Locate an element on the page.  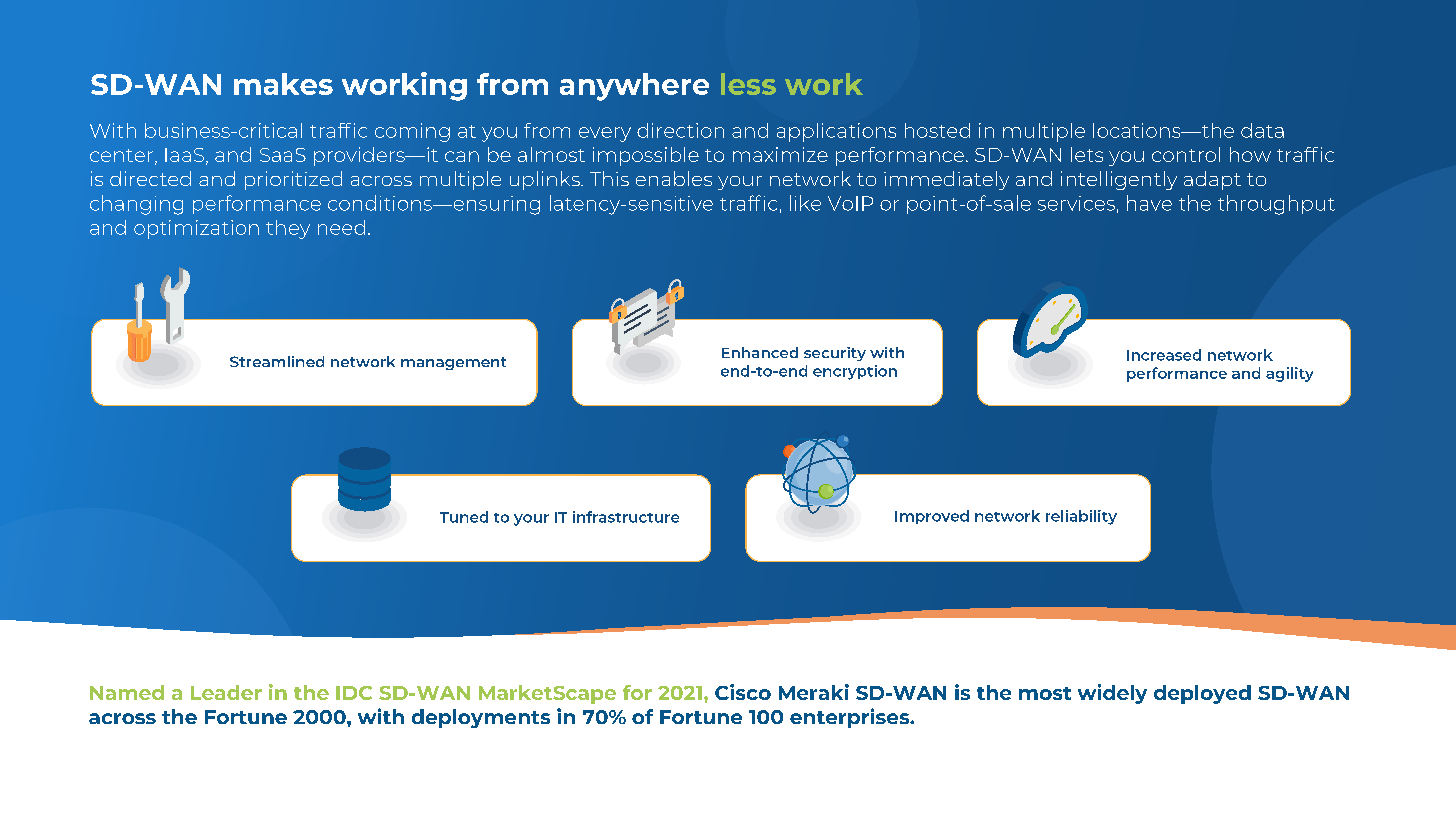
reliability is located at coordinates (1081, 517).
